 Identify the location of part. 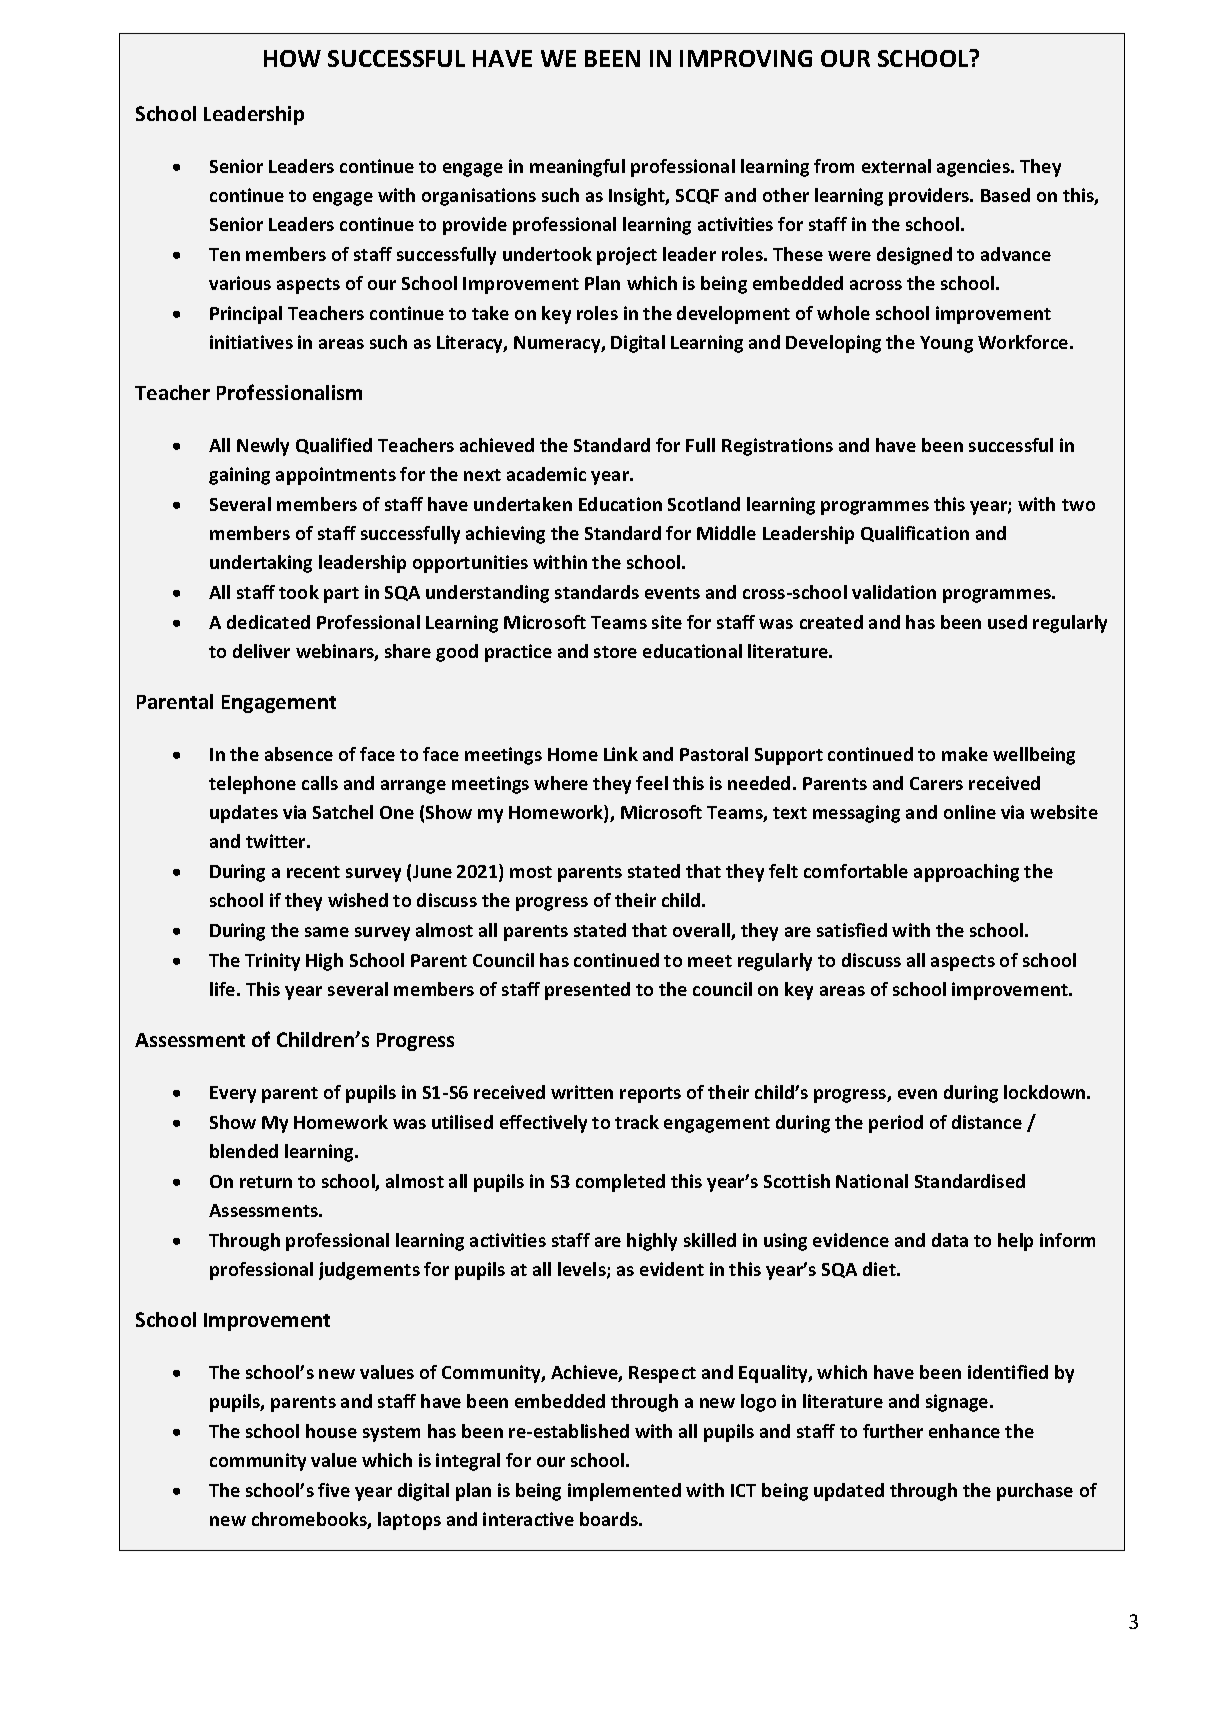
(341, 595).
